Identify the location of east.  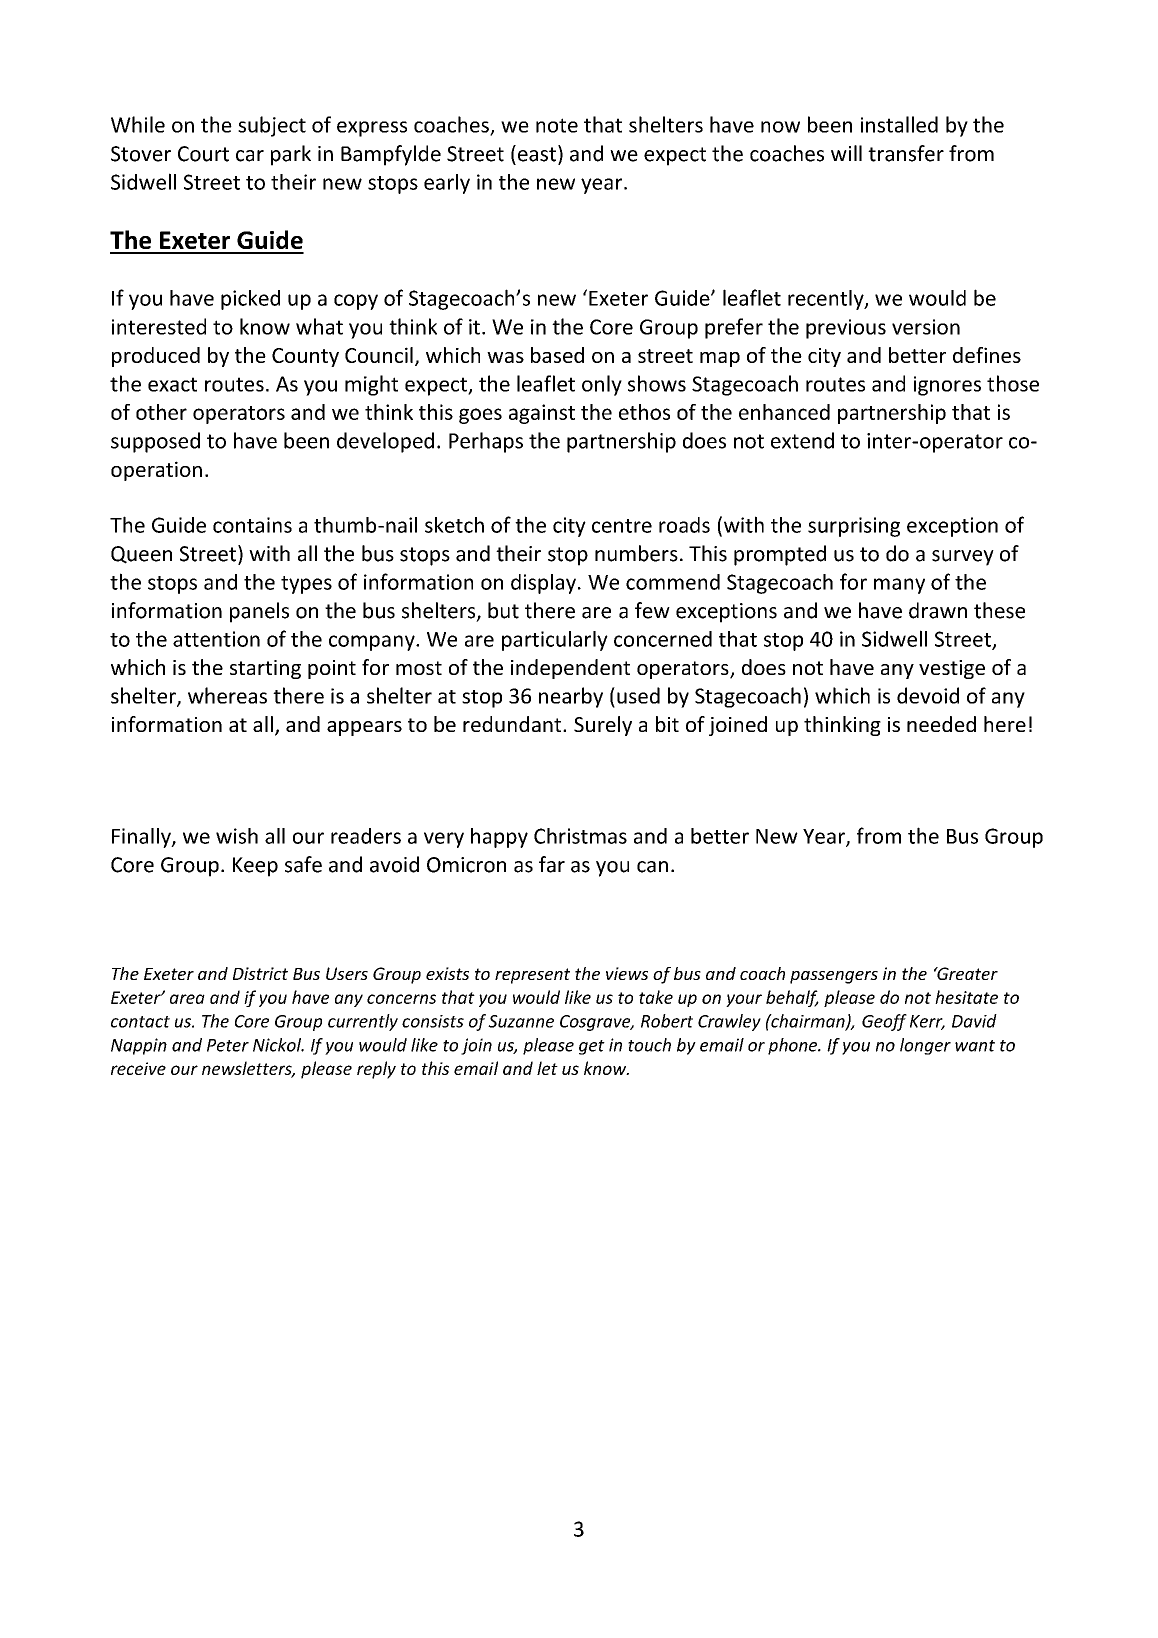
(535, 153).
